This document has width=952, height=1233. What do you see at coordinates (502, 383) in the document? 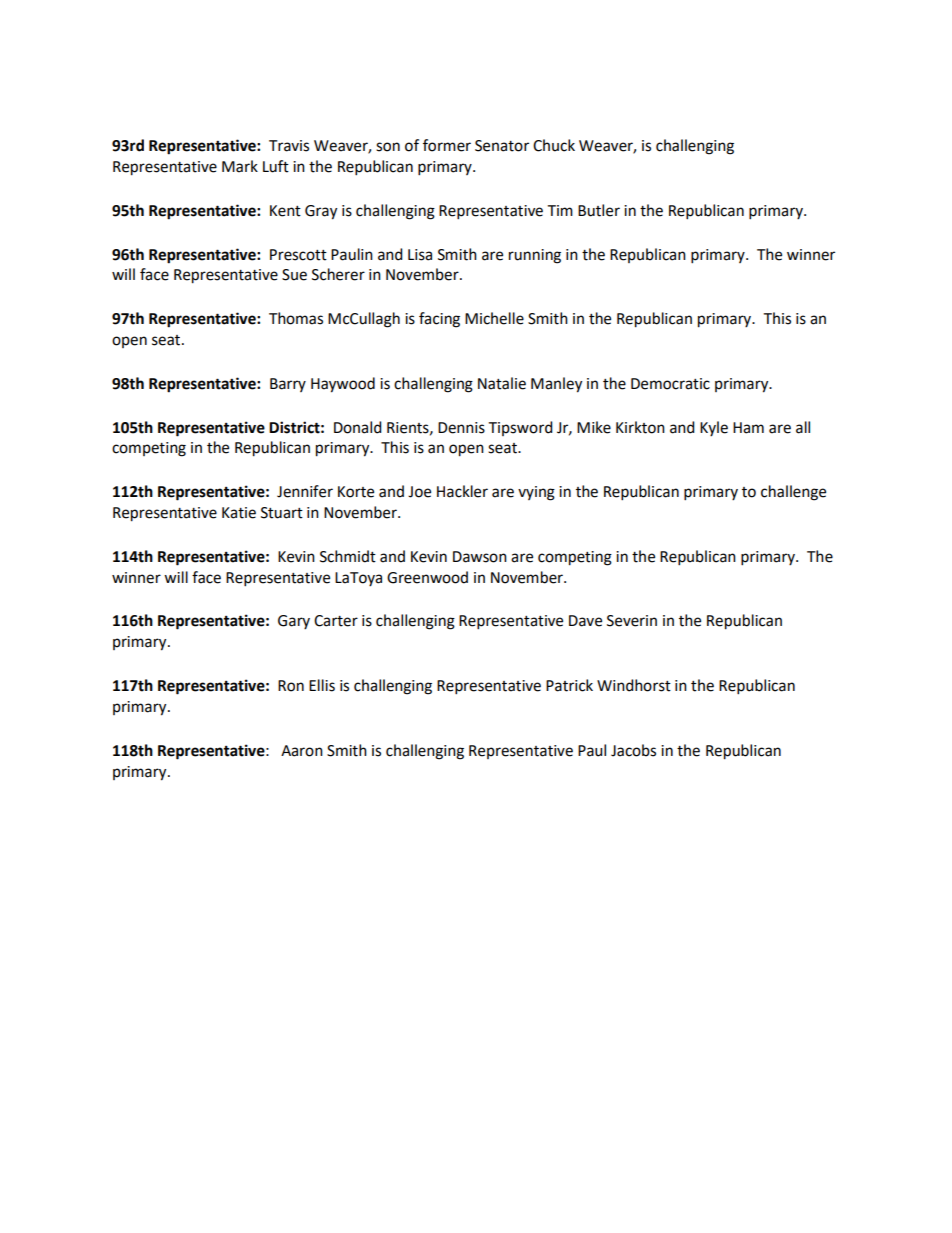
I see `Natalie` at bounding box center [502, 383].
